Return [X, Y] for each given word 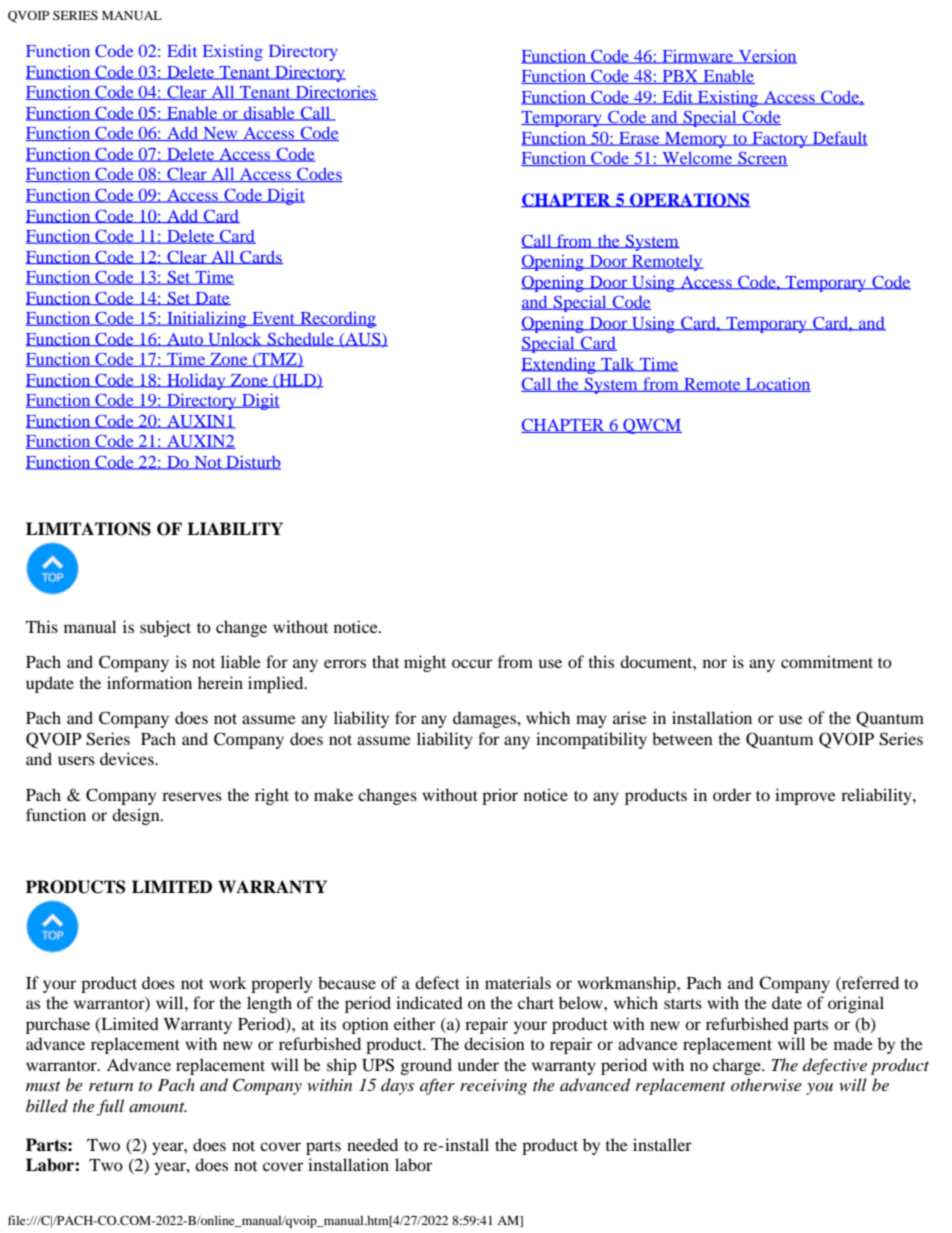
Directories [336, 92]
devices [128, 758]
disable [269, 113]
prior [500, 796]
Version [767, 56]
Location [777, 384]
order [732, 794]
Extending [559, 365]
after [437, 1086]
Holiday [196, 381]
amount [158, 1107]
